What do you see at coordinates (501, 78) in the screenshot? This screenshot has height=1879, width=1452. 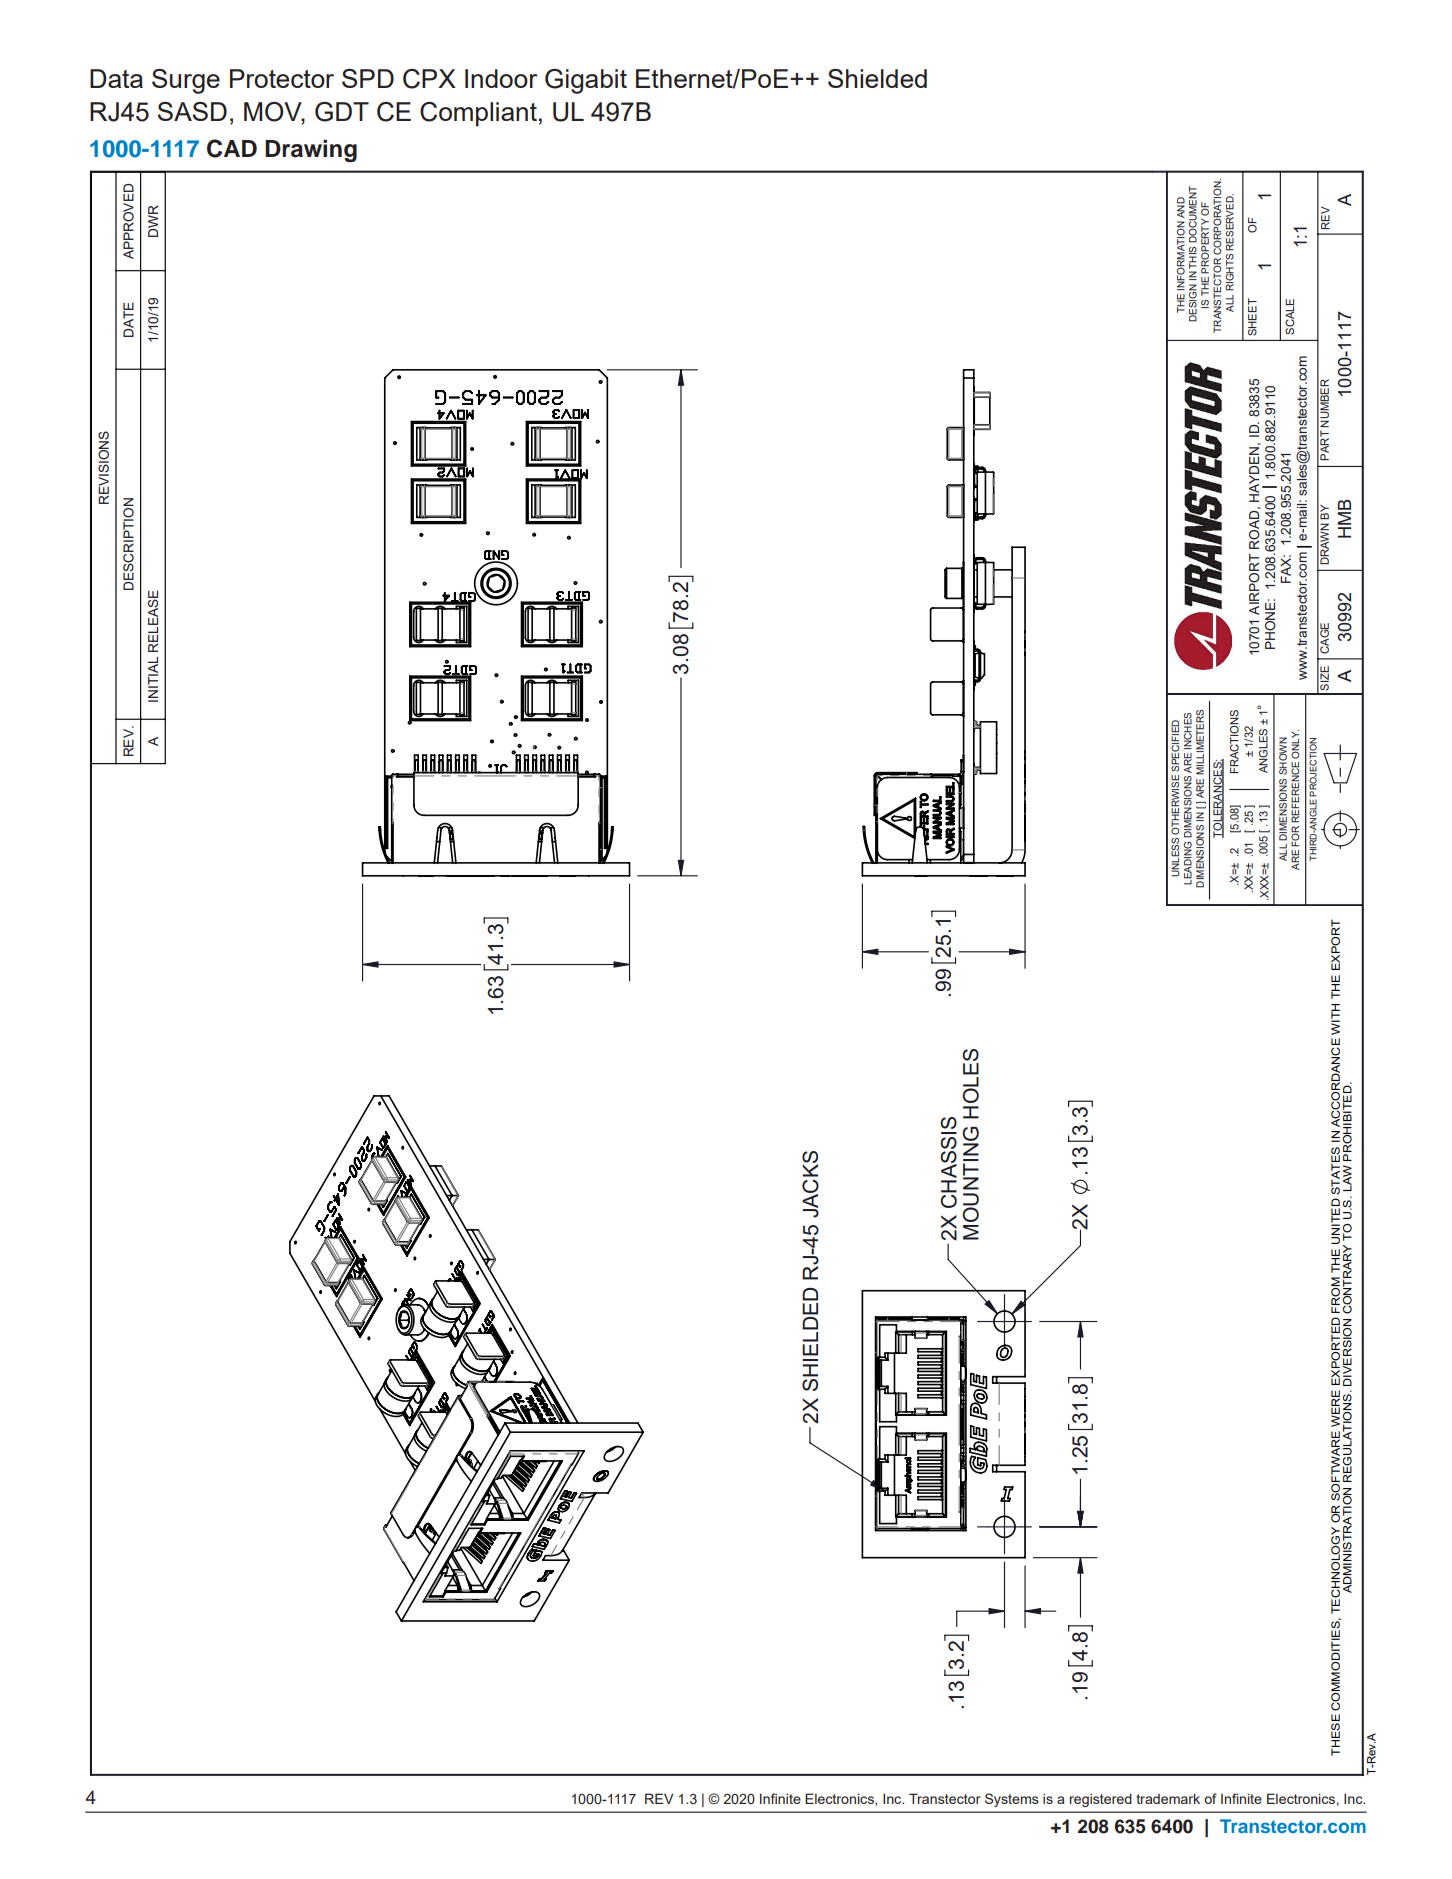 I see `Indoor` at bounding box center [501, 78].
